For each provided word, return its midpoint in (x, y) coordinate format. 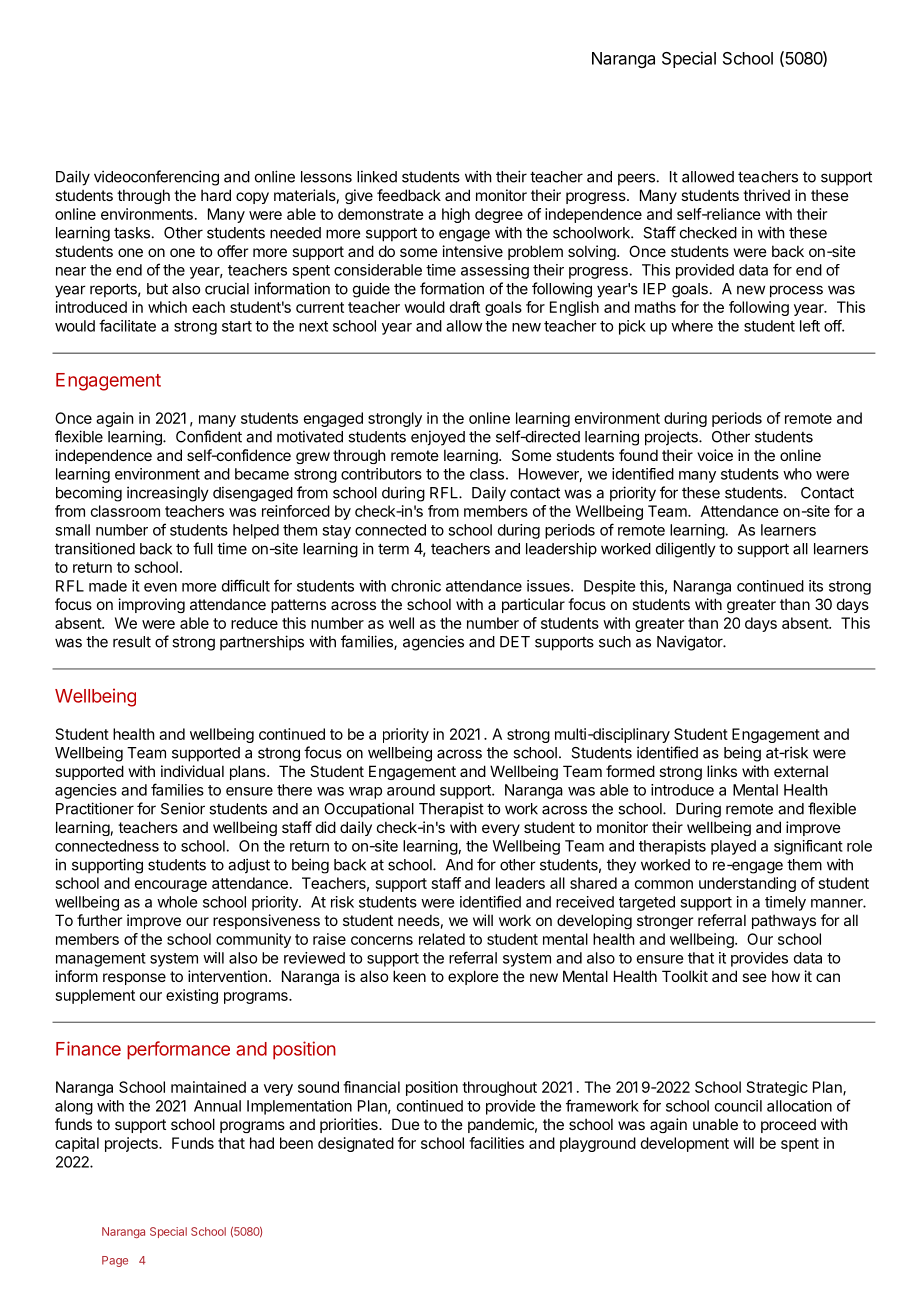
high (456, 215)
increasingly (168, 494)
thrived (766, 195)
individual (192, 771)
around (411, 790)
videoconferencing (156, 178)
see (754, 977)
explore (473, 977)
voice (715, 455)
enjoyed (438, 438)
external (801, 771)
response (134, 979)
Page (115, 1261)
